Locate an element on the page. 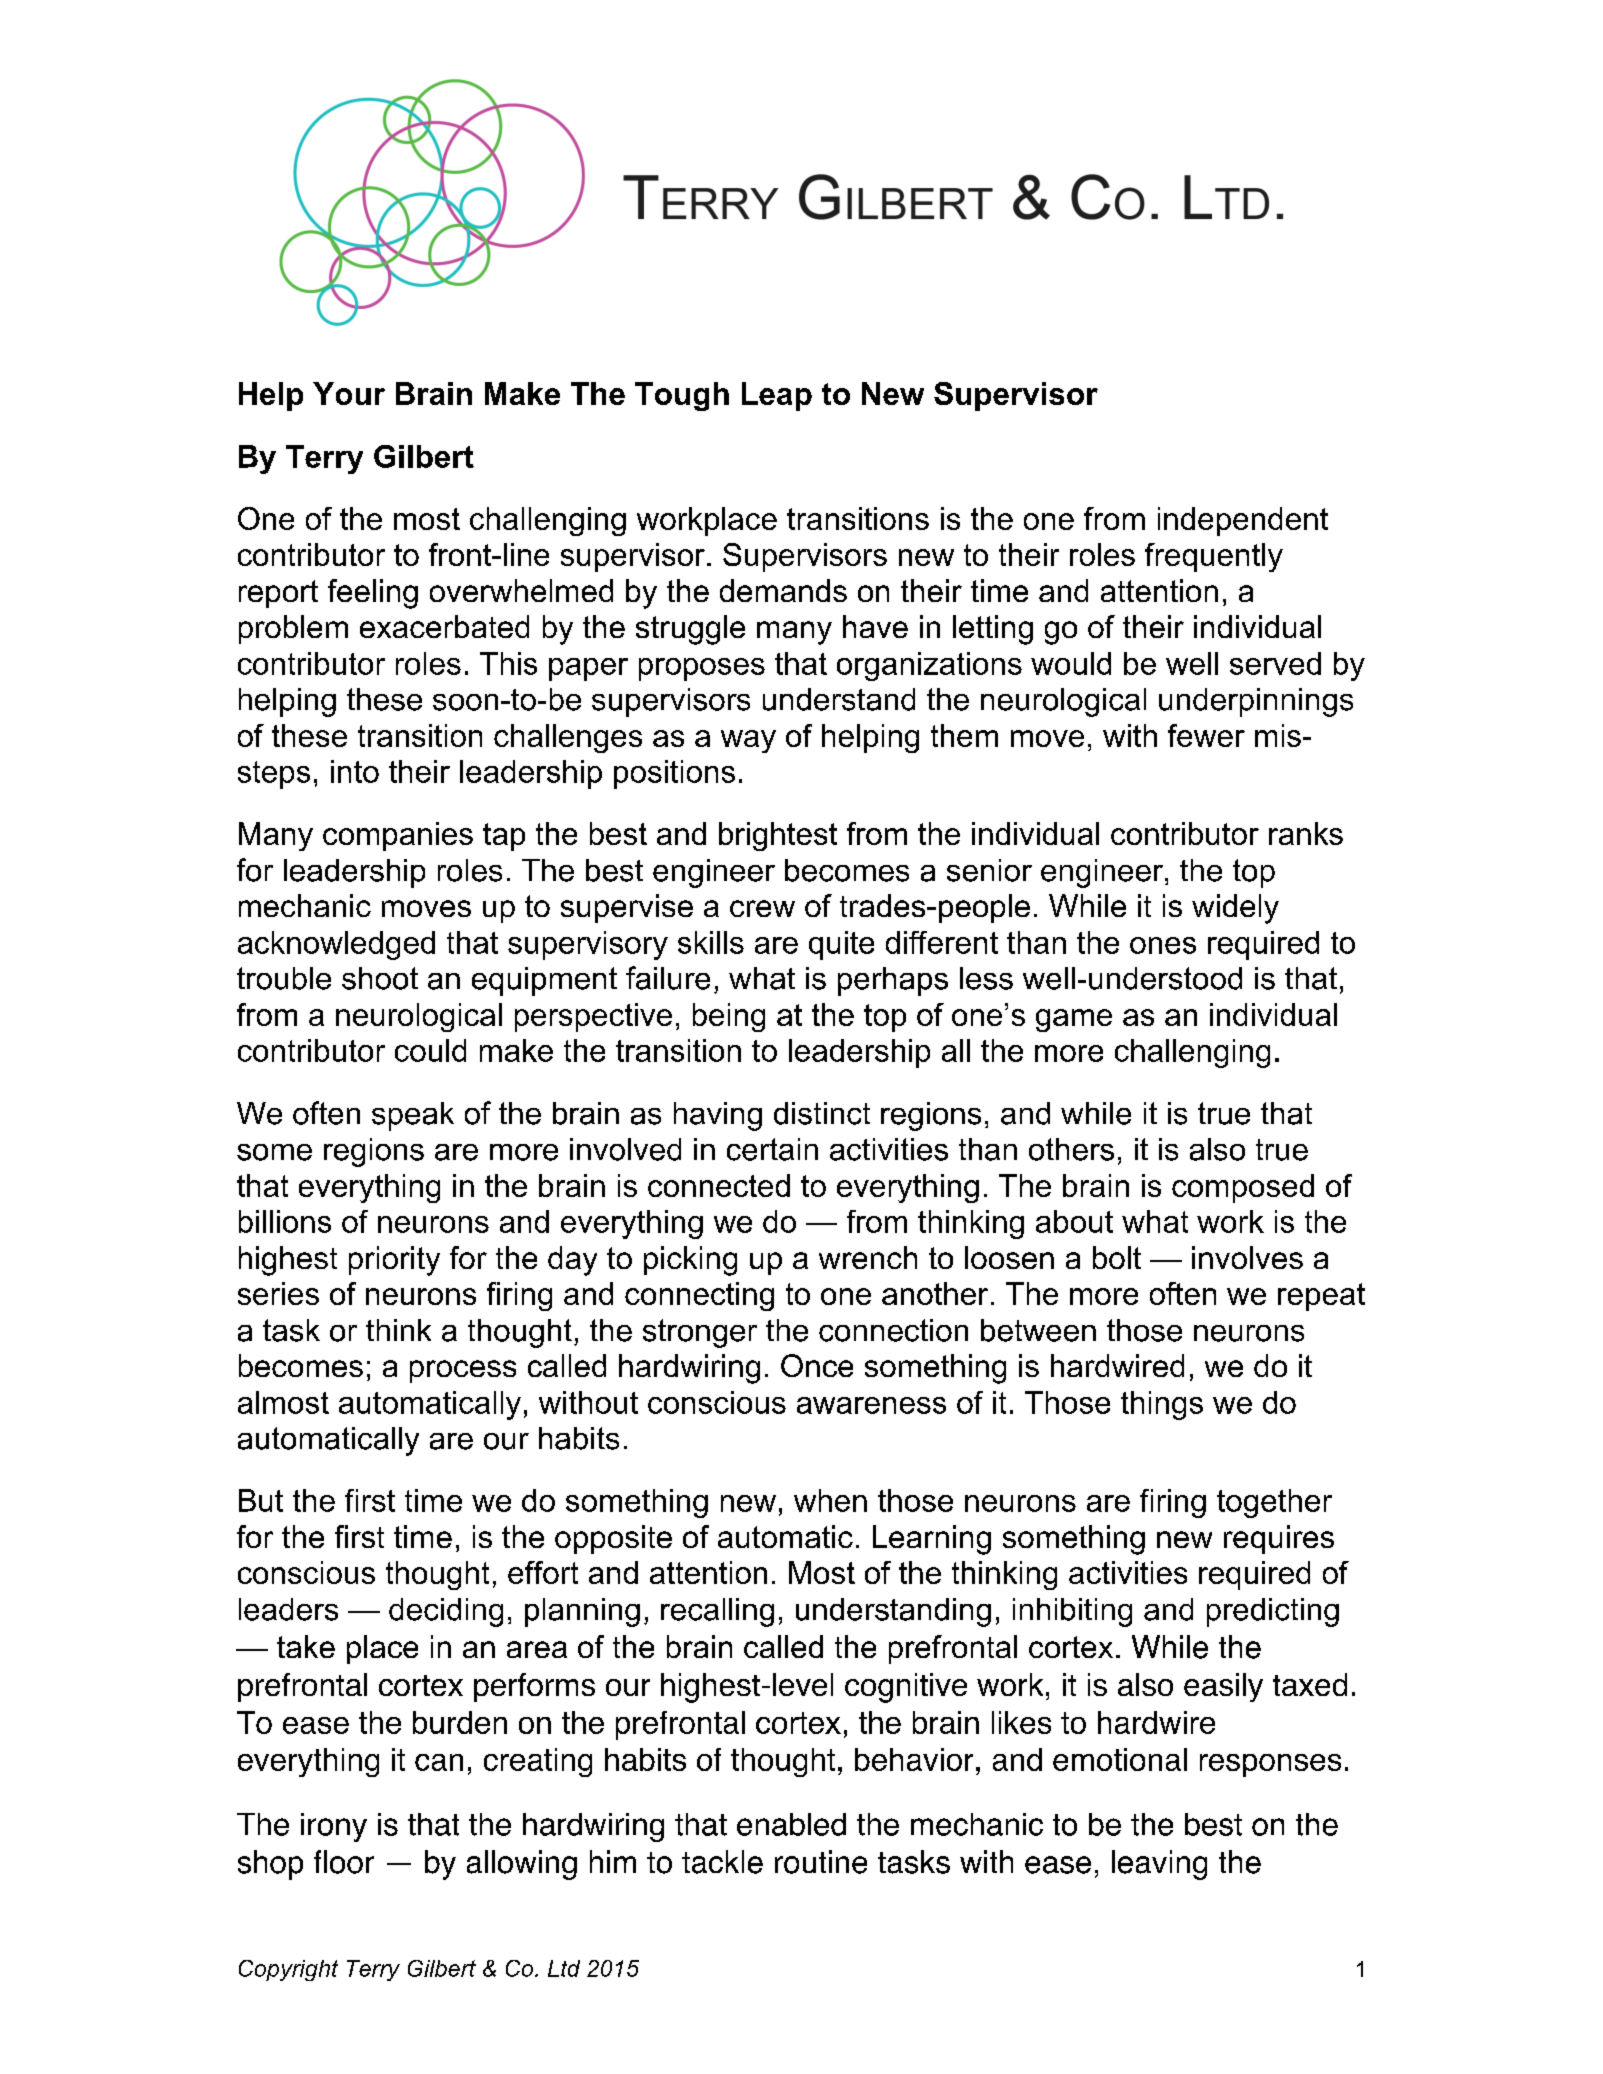 This page has height=2074, width=1603. could is located at coordinates (430, 1050).
